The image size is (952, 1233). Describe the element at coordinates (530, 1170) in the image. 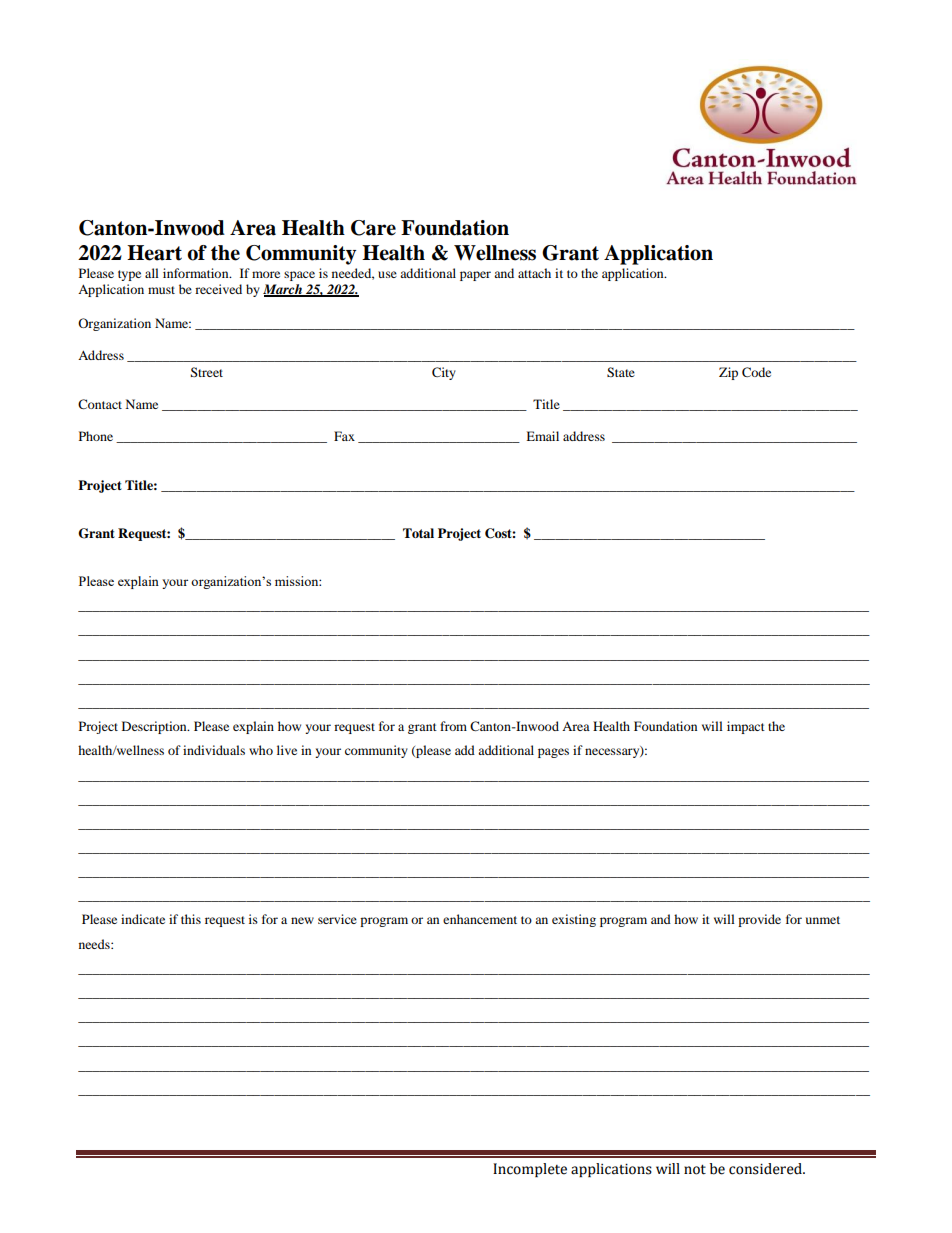

I see `Incomplete` at that location.
